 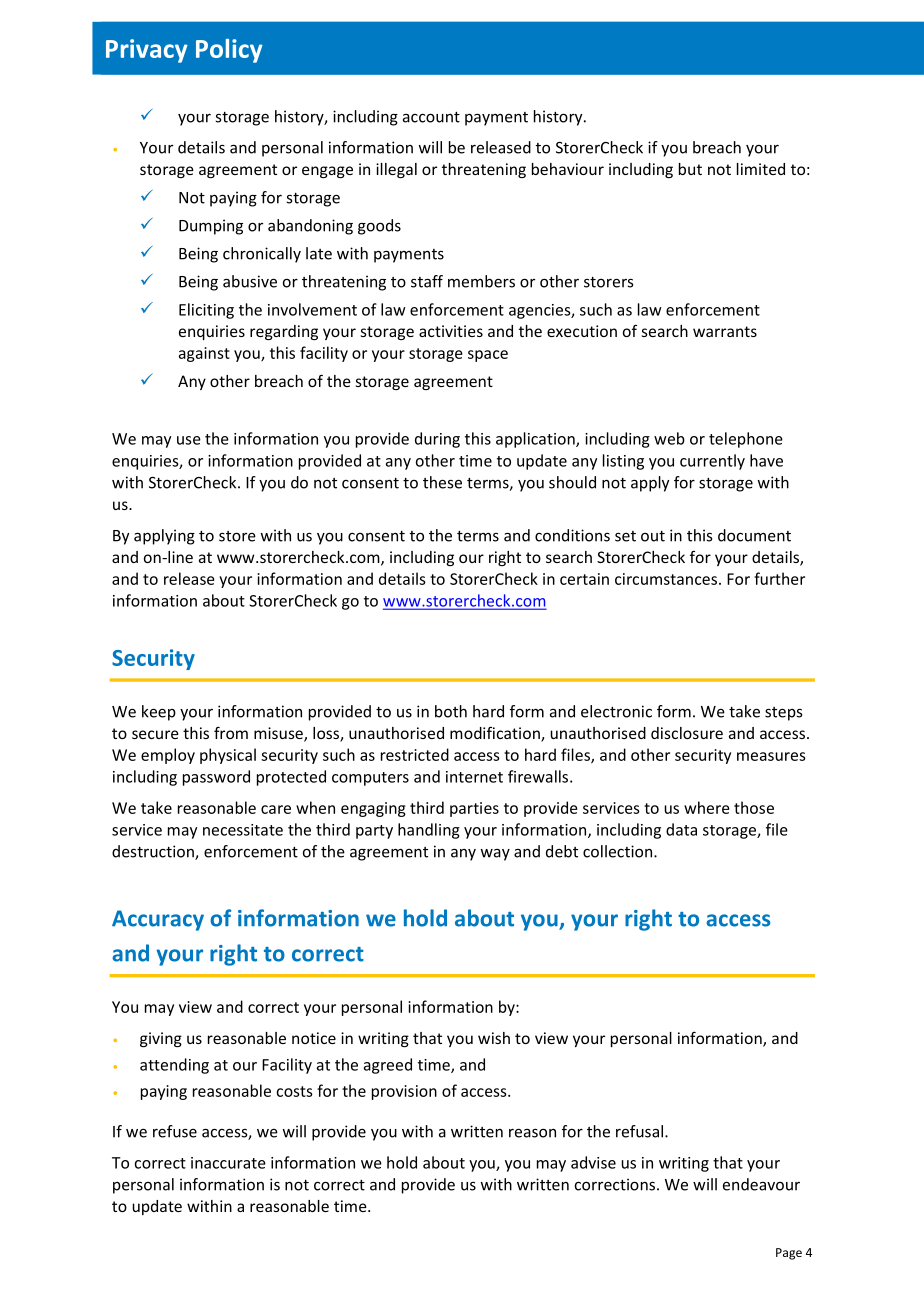 I want to click on space, so click(x=488, y=356).
